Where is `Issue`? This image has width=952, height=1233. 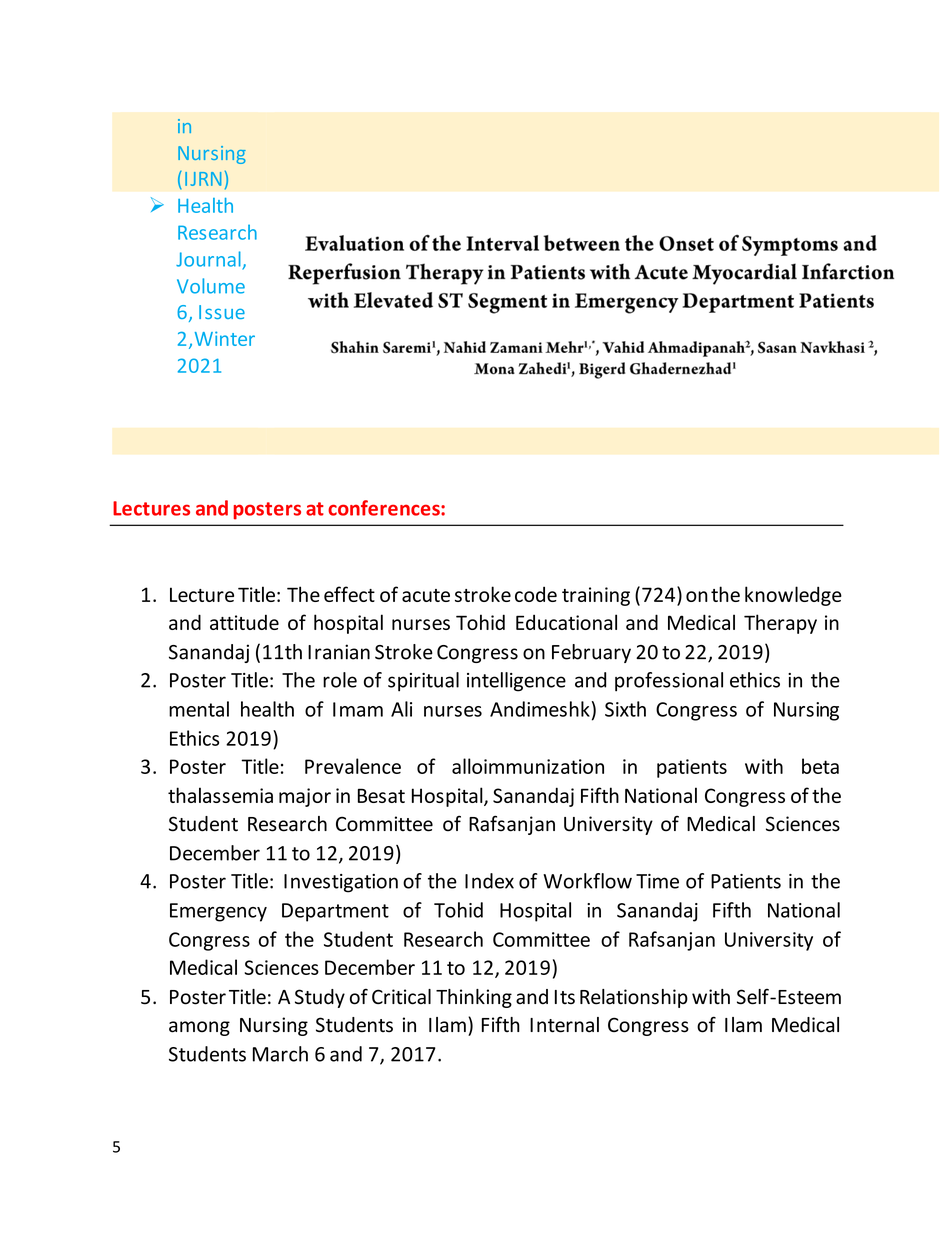 Issue is located at coordinates (222, 312).
